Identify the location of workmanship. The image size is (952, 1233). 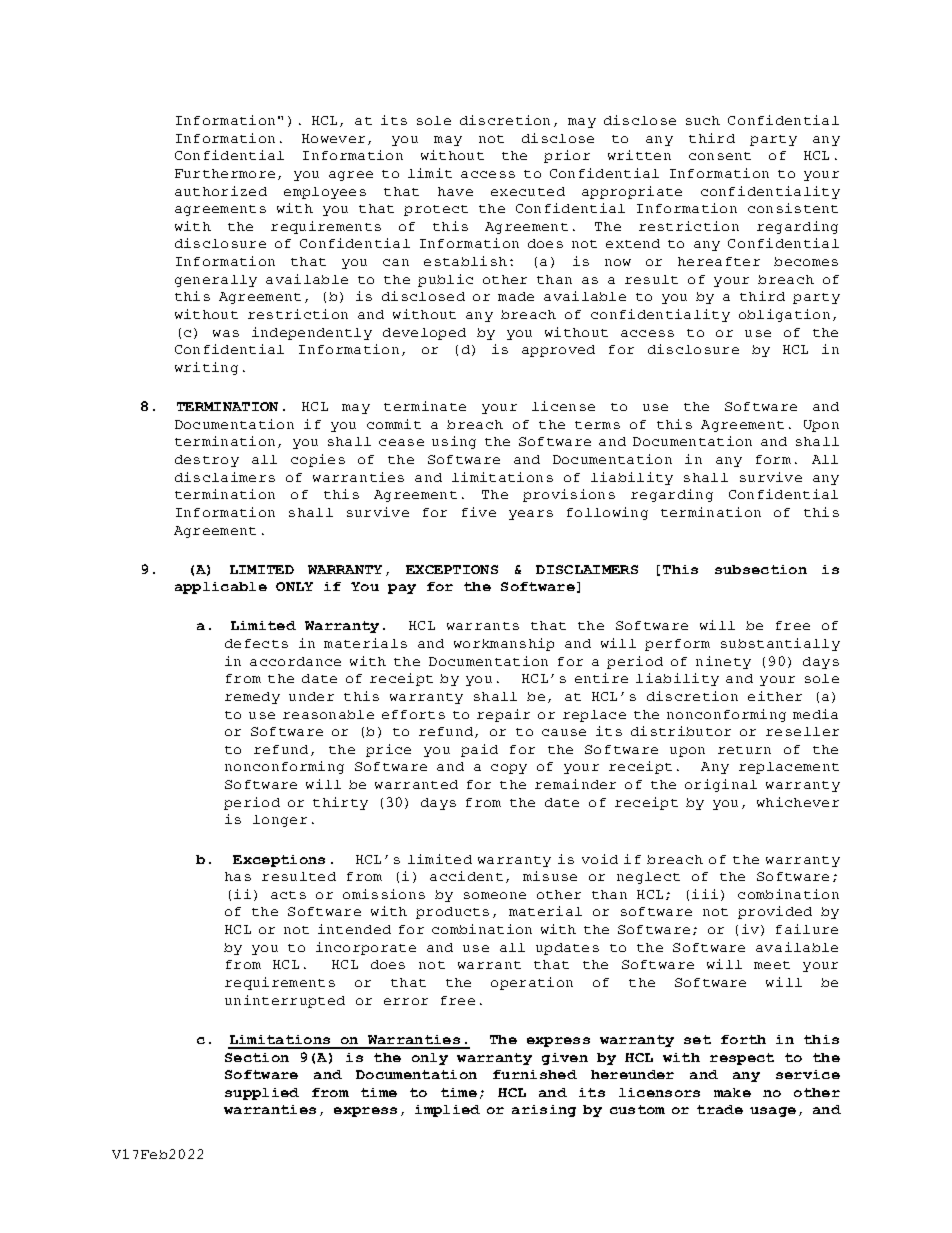
(504, 644).
